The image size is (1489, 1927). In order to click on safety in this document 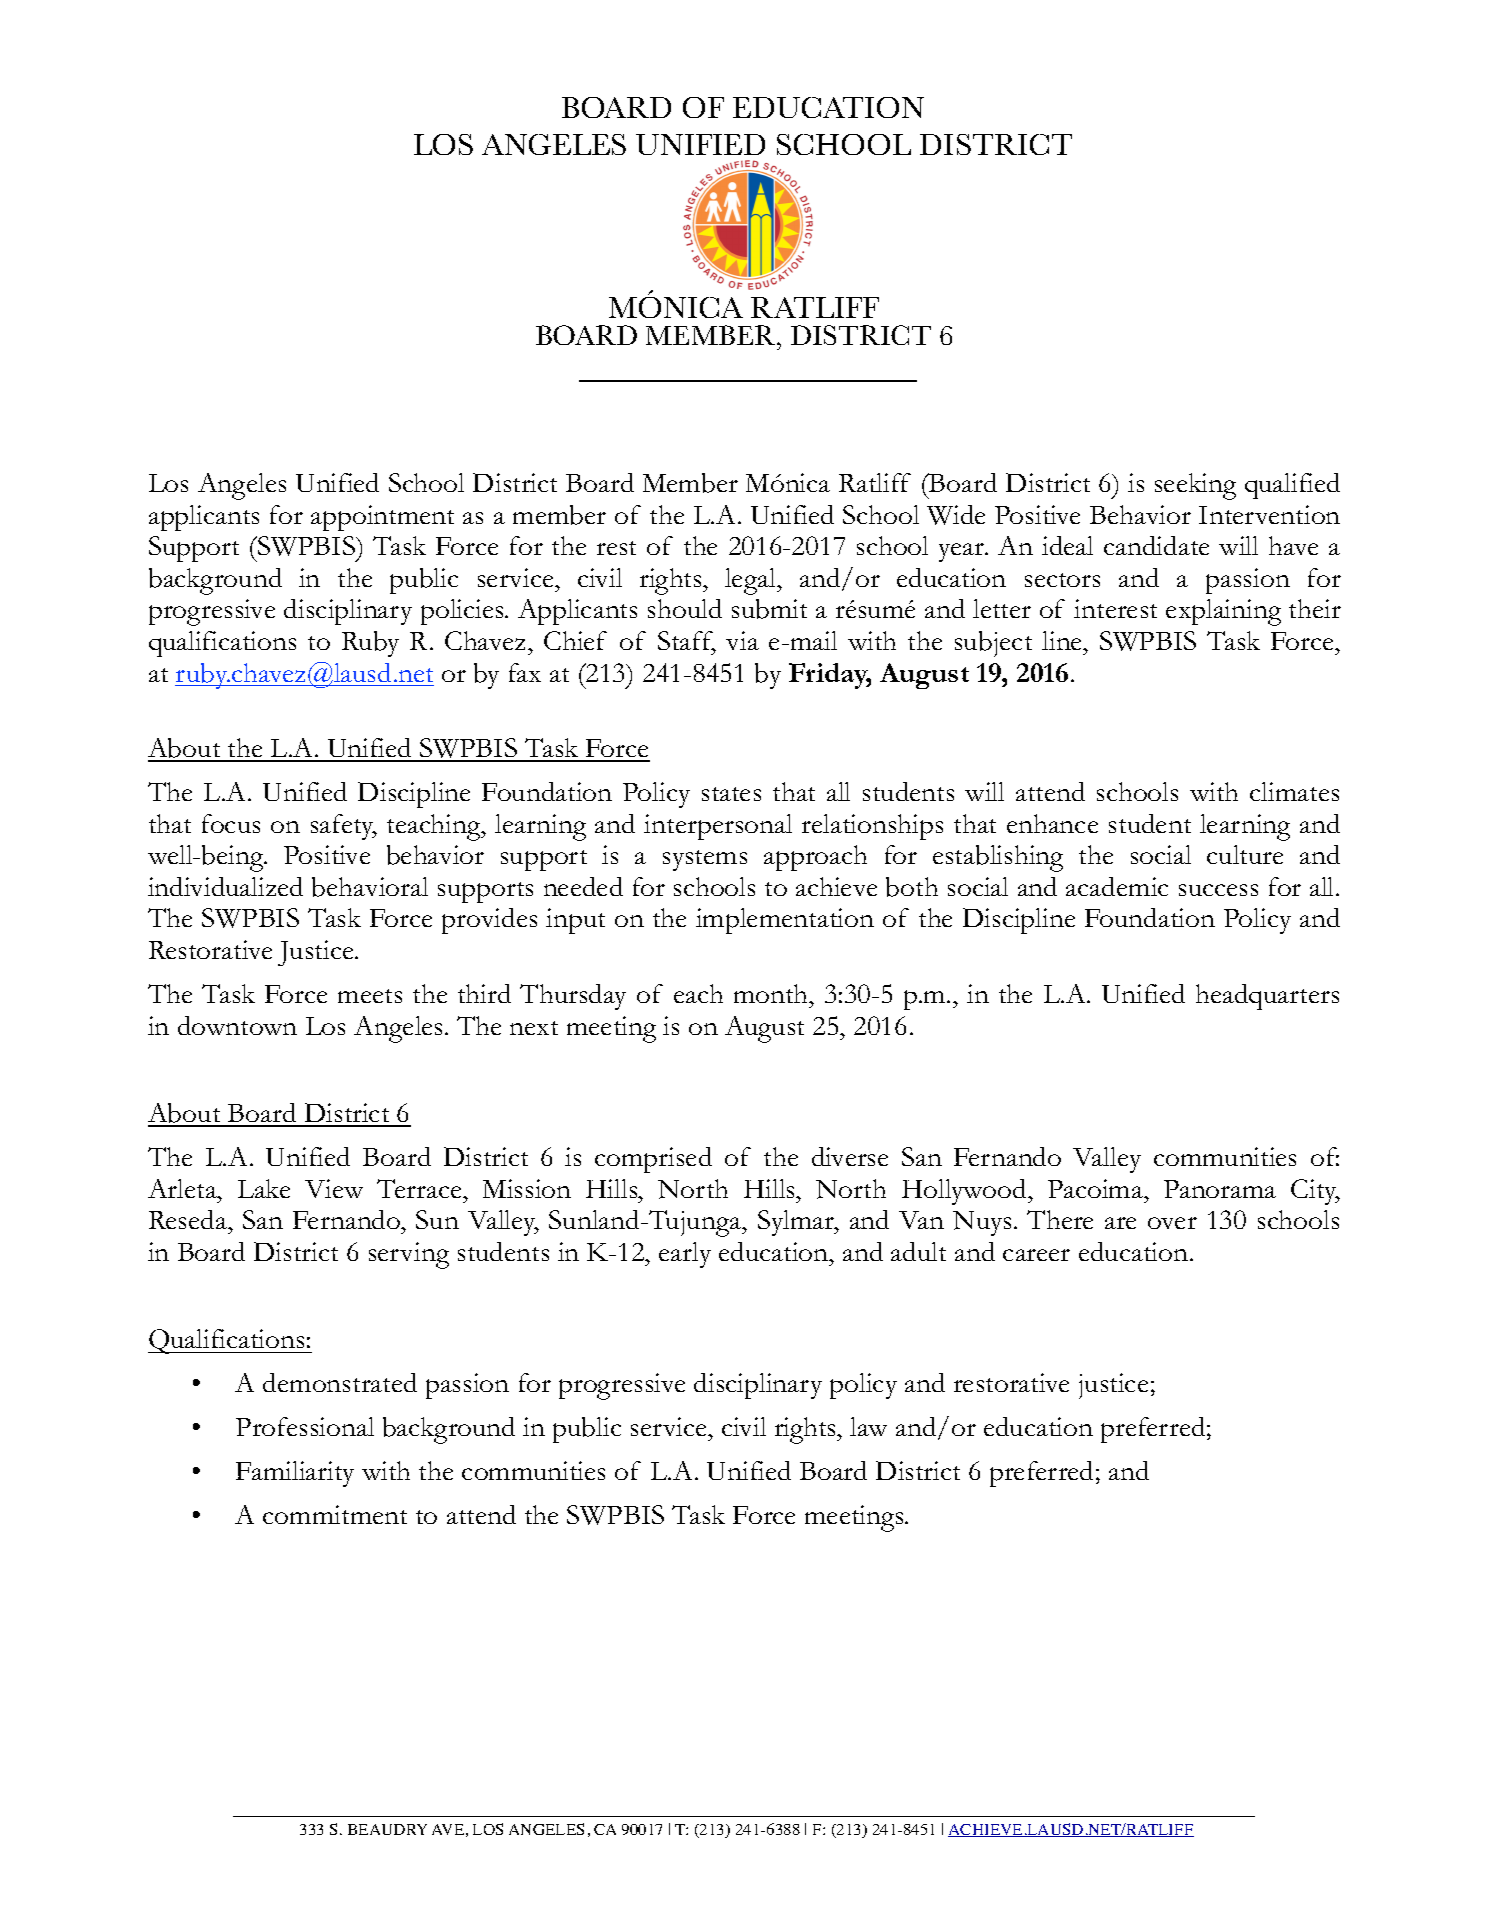, I will do `click(344, 827)`.
